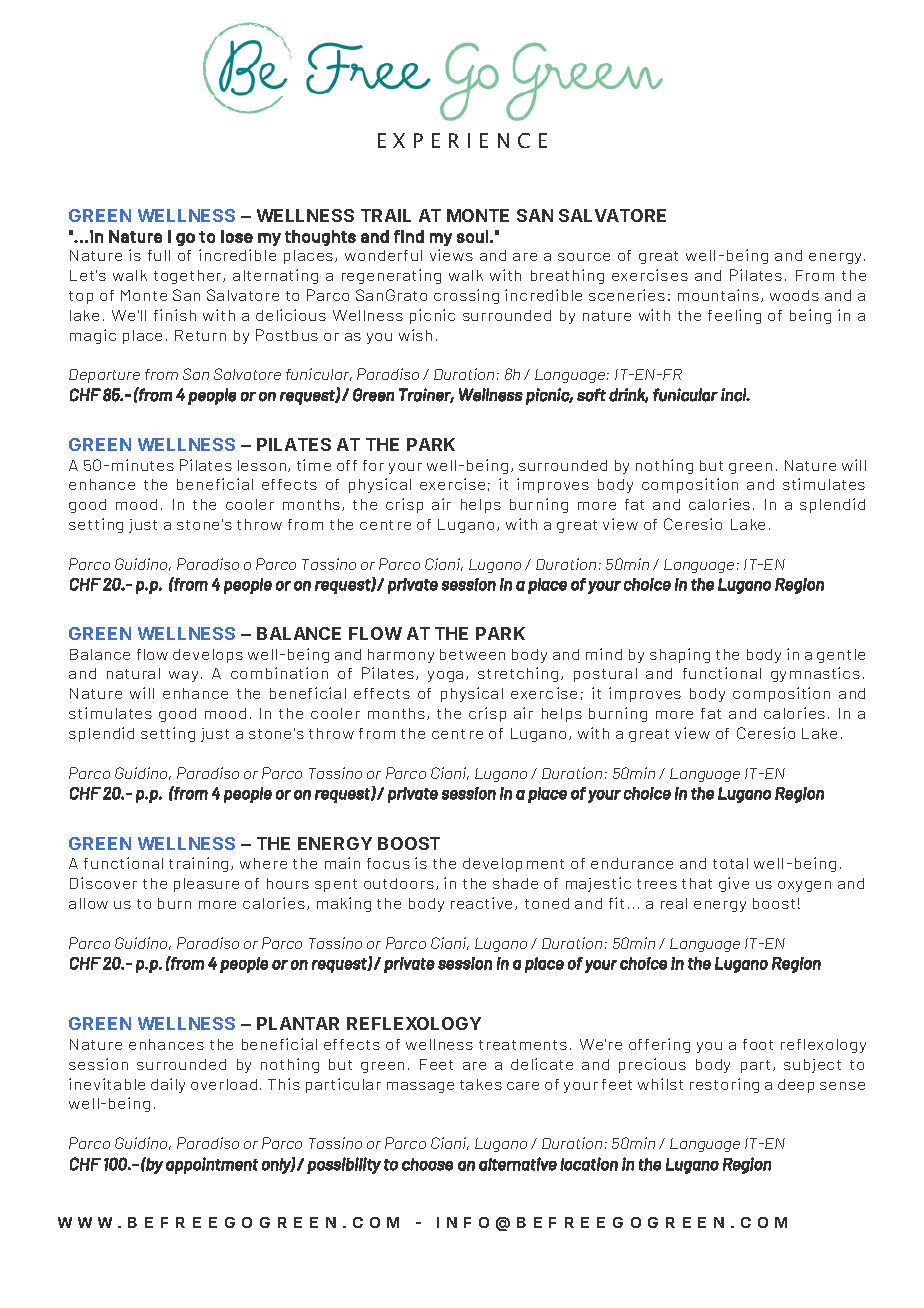  I want to click on restoring, so click(724, 1085).
